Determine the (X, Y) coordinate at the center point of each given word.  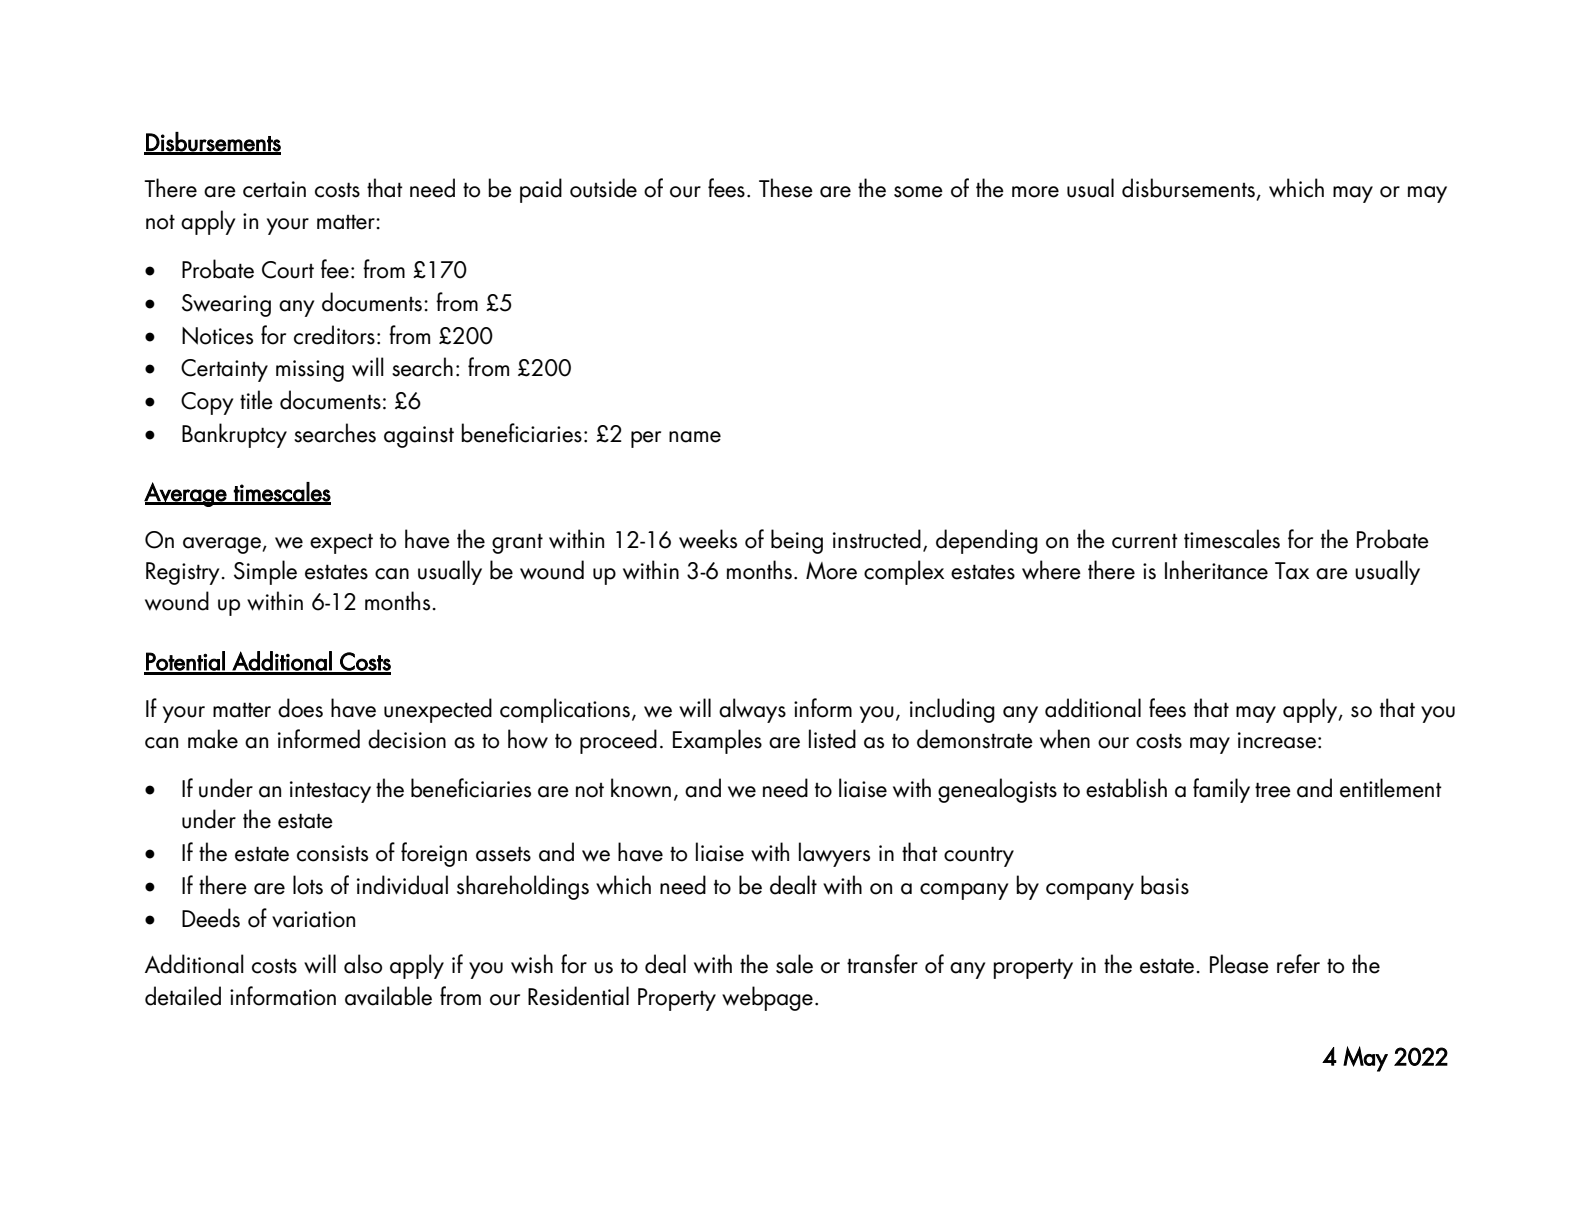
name (695, 437)
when (1065, 739)
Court (288, 270)
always (752, 710)
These (786, 188)
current (1145, 541)
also (363, 964)
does (300, 708)
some (918, 192)
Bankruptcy (234, 435)
